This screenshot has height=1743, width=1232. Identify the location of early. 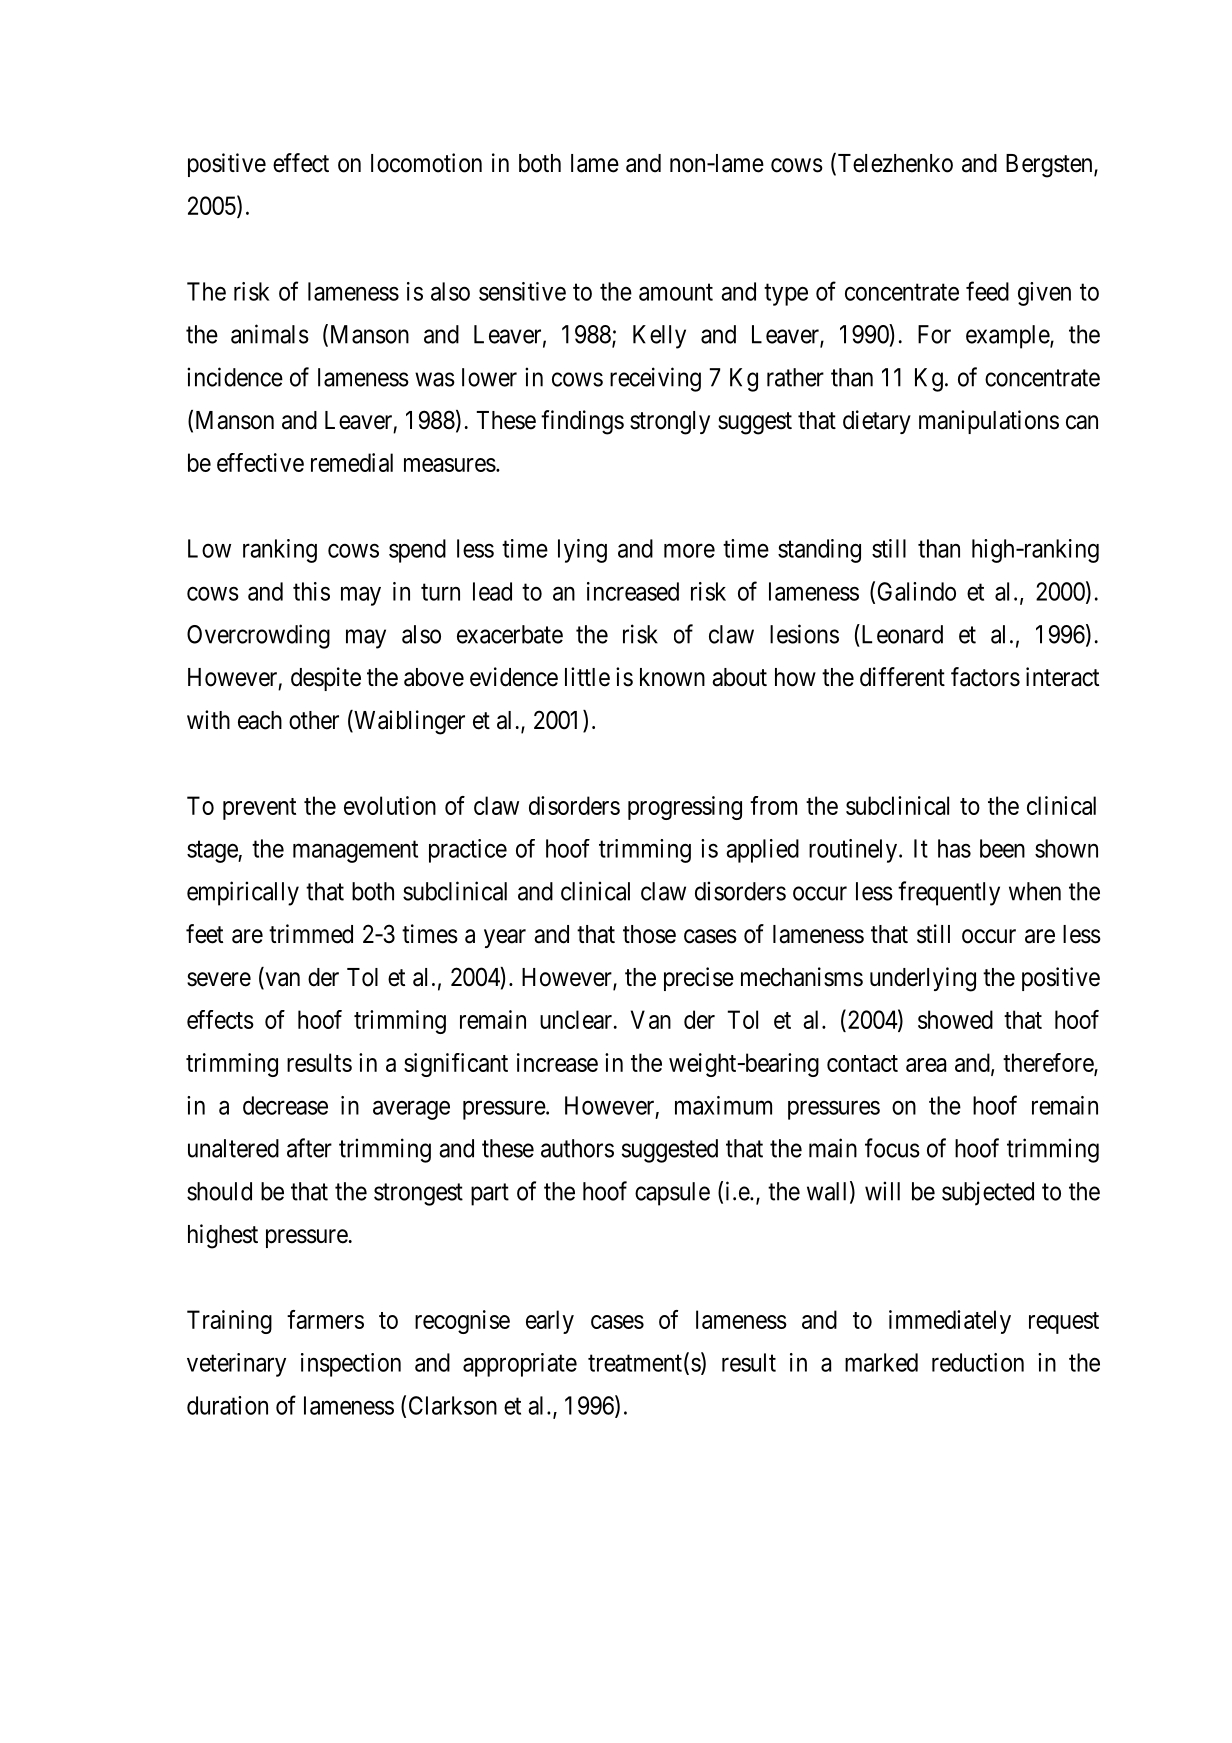
(550, 1322).
